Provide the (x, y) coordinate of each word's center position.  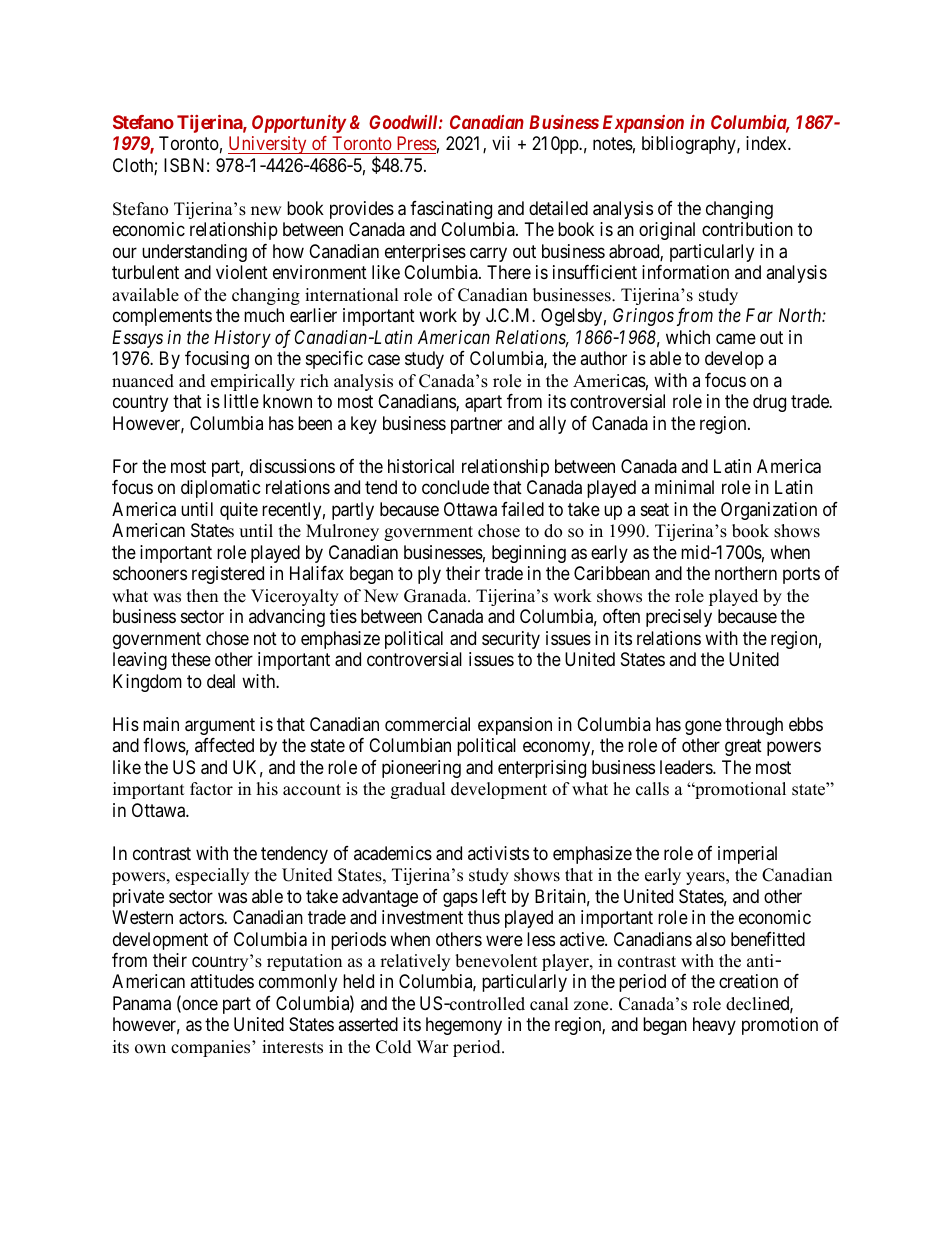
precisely (679, 618)
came (736, 339)
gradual (418, 790)
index (767, 143)
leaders (687, 767)
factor (211, 789)
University (268, 145)
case (384, 360)
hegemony (464, 1026)
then (202, 596)
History (242, 339)
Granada (436, 596)
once (199, 1006)
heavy (714, 1026)
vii (501, 143)
